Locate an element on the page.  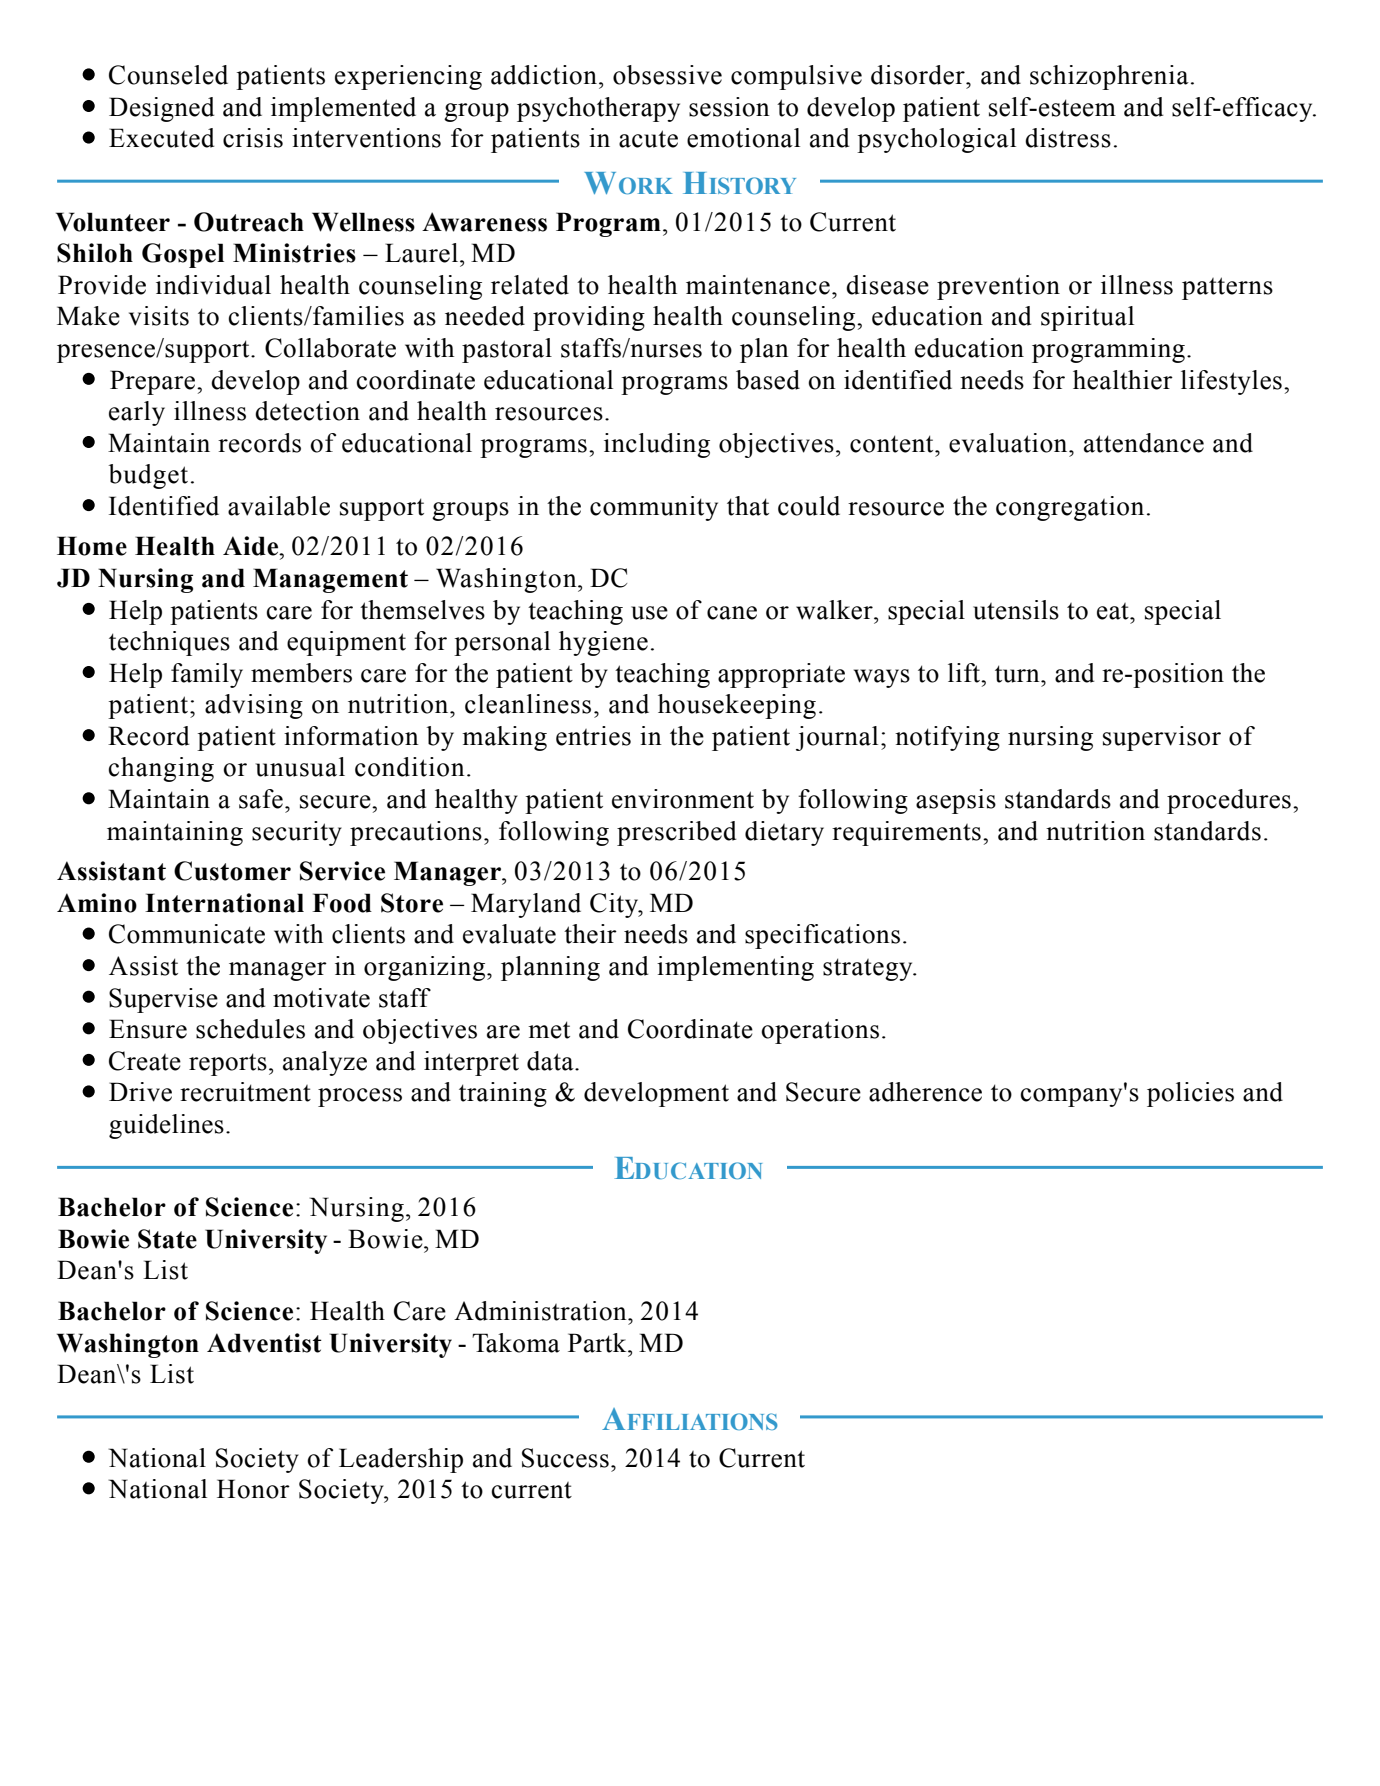
distress is located at coordinates (1068, 138).
